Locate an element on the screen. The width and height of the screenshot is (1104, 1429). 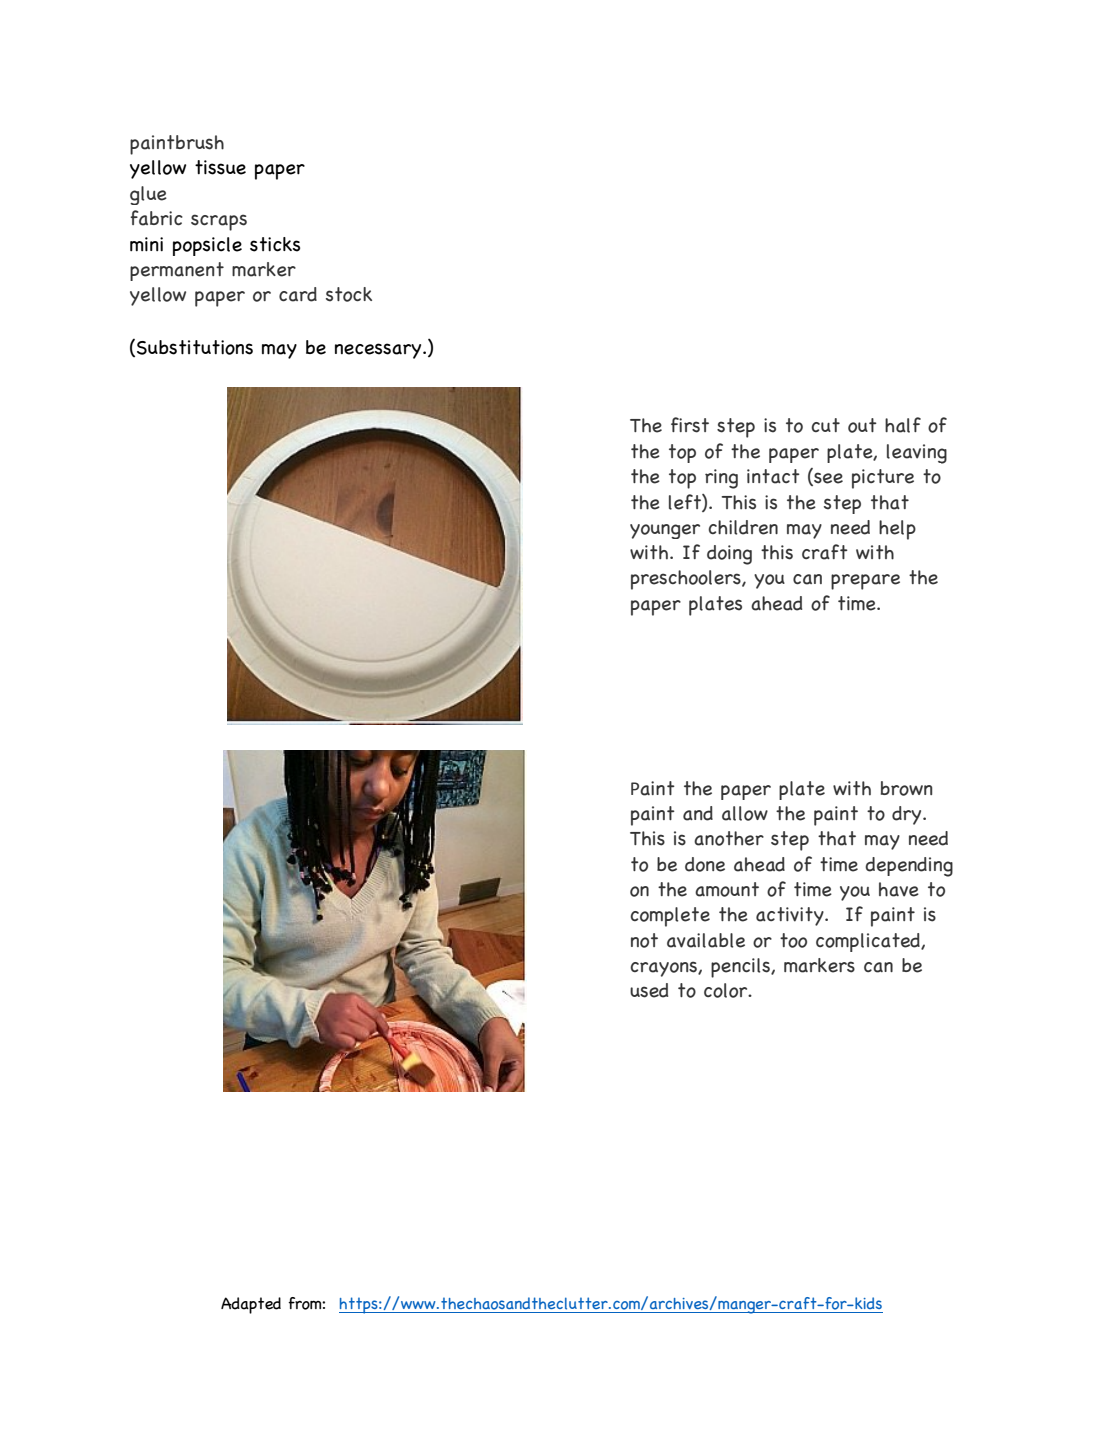
scraps is located at coordinates (219, 222).
